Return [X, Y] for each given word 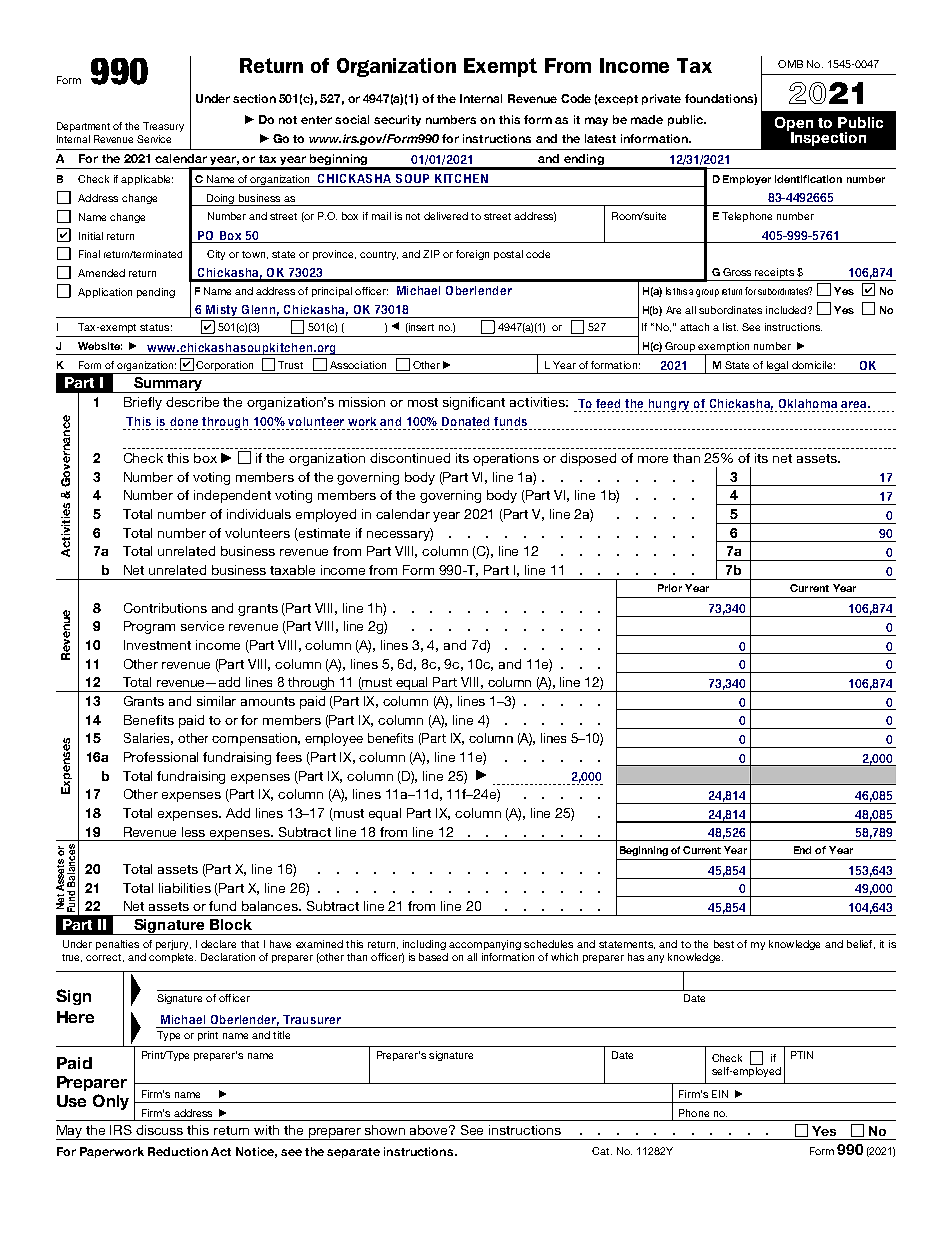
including [424, 945]
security [397, 120]
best [724, 944]
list [730, 327]
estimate [324, 533]
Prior [670, 588]
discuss [159, 1130]
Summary [168, 385]
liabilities [185, 888]
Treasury [163, 127]
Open [794, 125]
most [423, 402]
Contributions [165, 608]
